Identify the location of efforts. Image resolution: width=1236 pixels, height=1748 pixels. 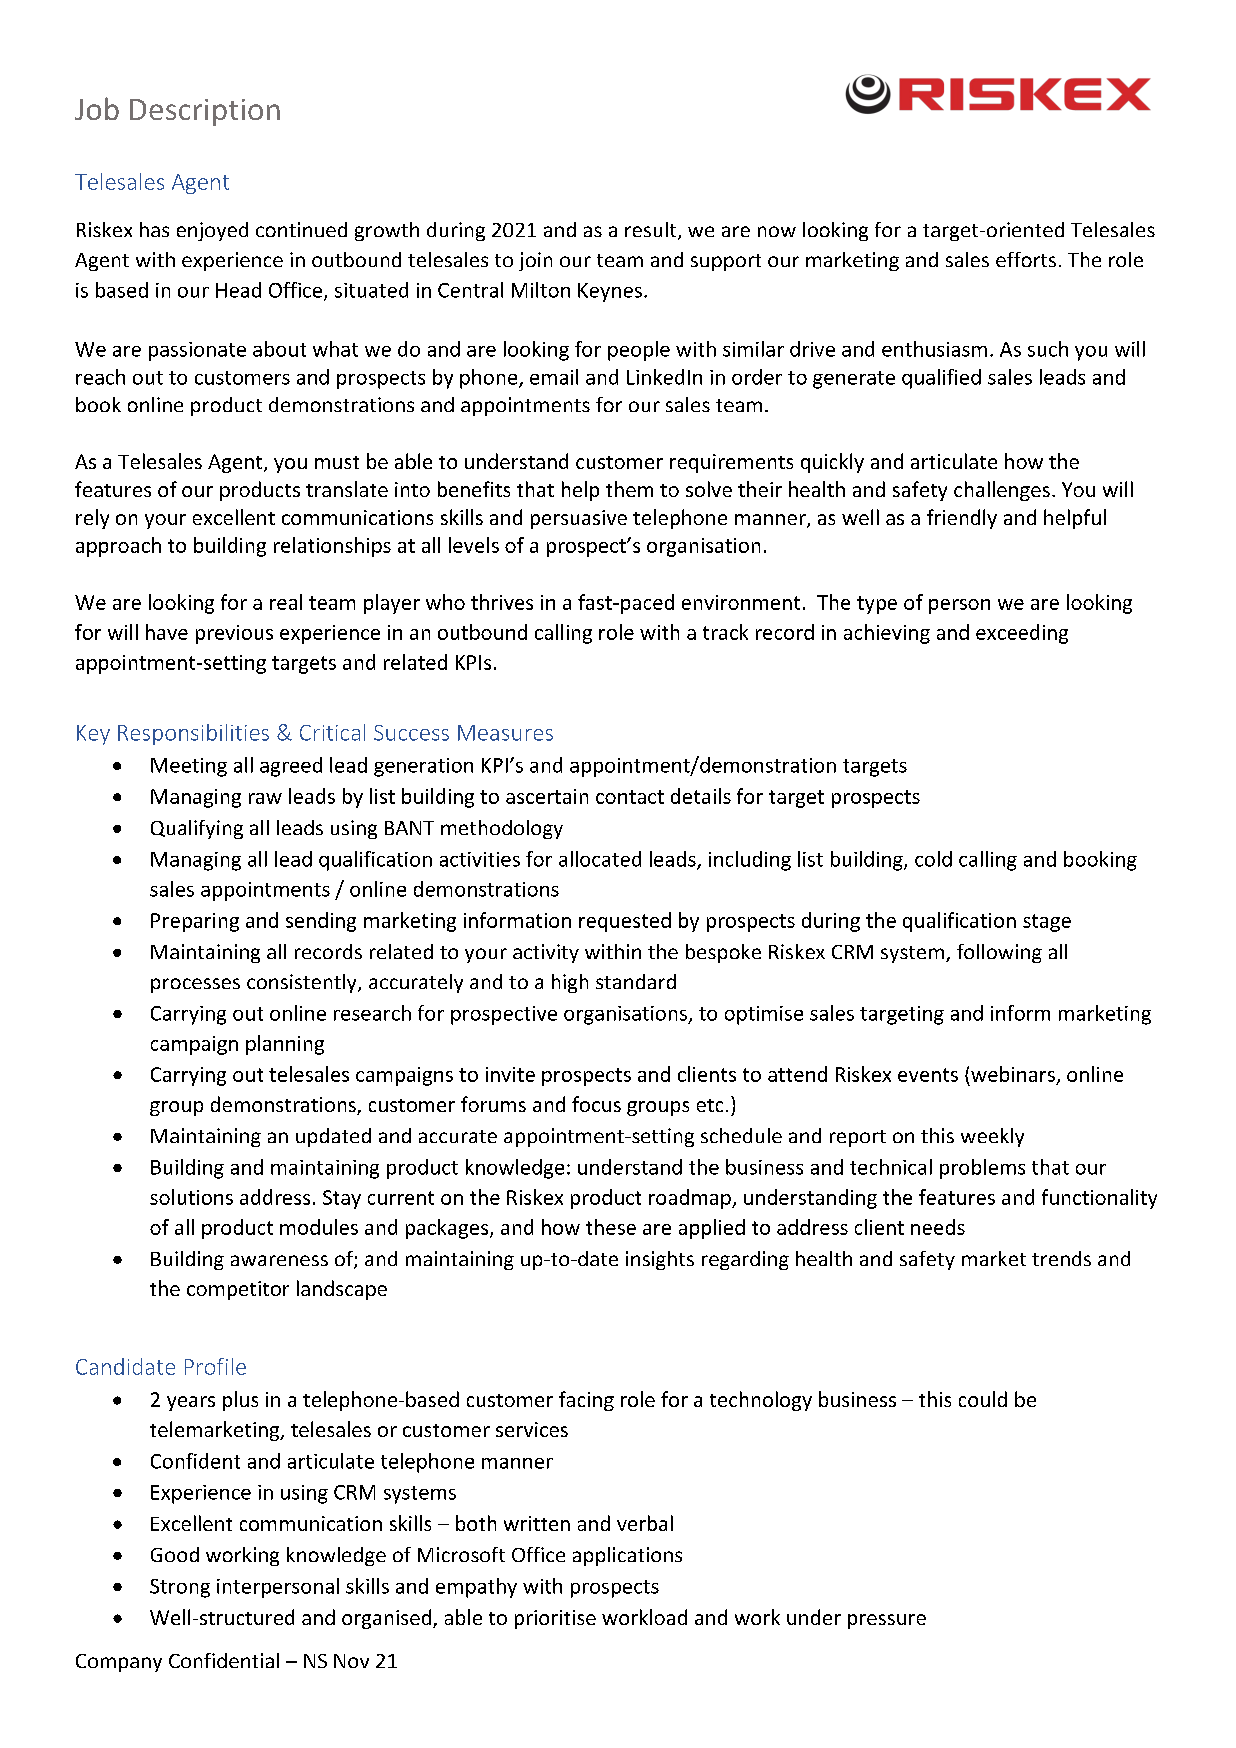
(1026, 259).
